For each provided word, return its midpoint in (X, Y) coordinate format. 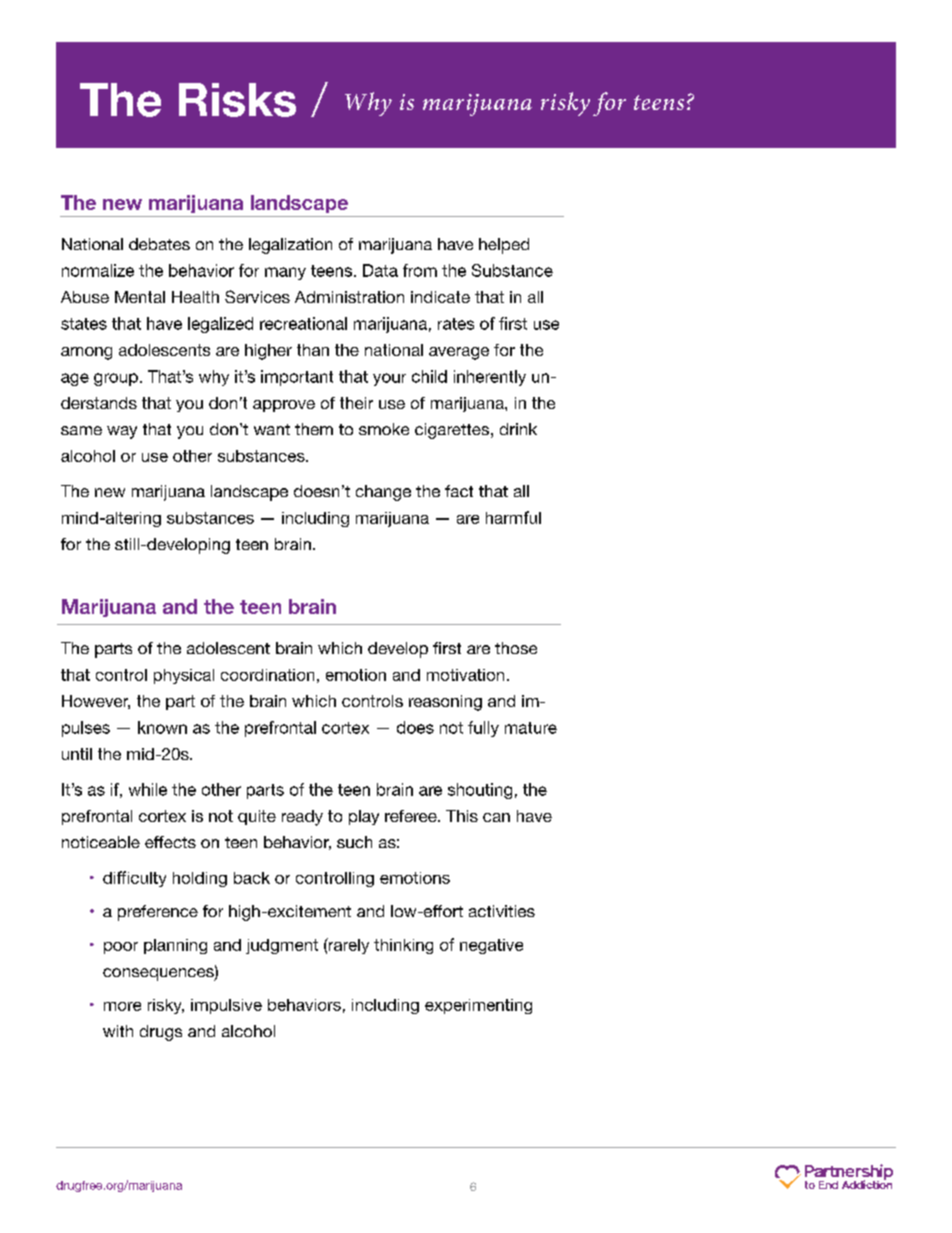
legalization (290, 246)
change (383, 493)
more (122, 1006)
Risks (237, 100)
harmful (513, 517)
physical (184, 676)
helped (504, 246)
